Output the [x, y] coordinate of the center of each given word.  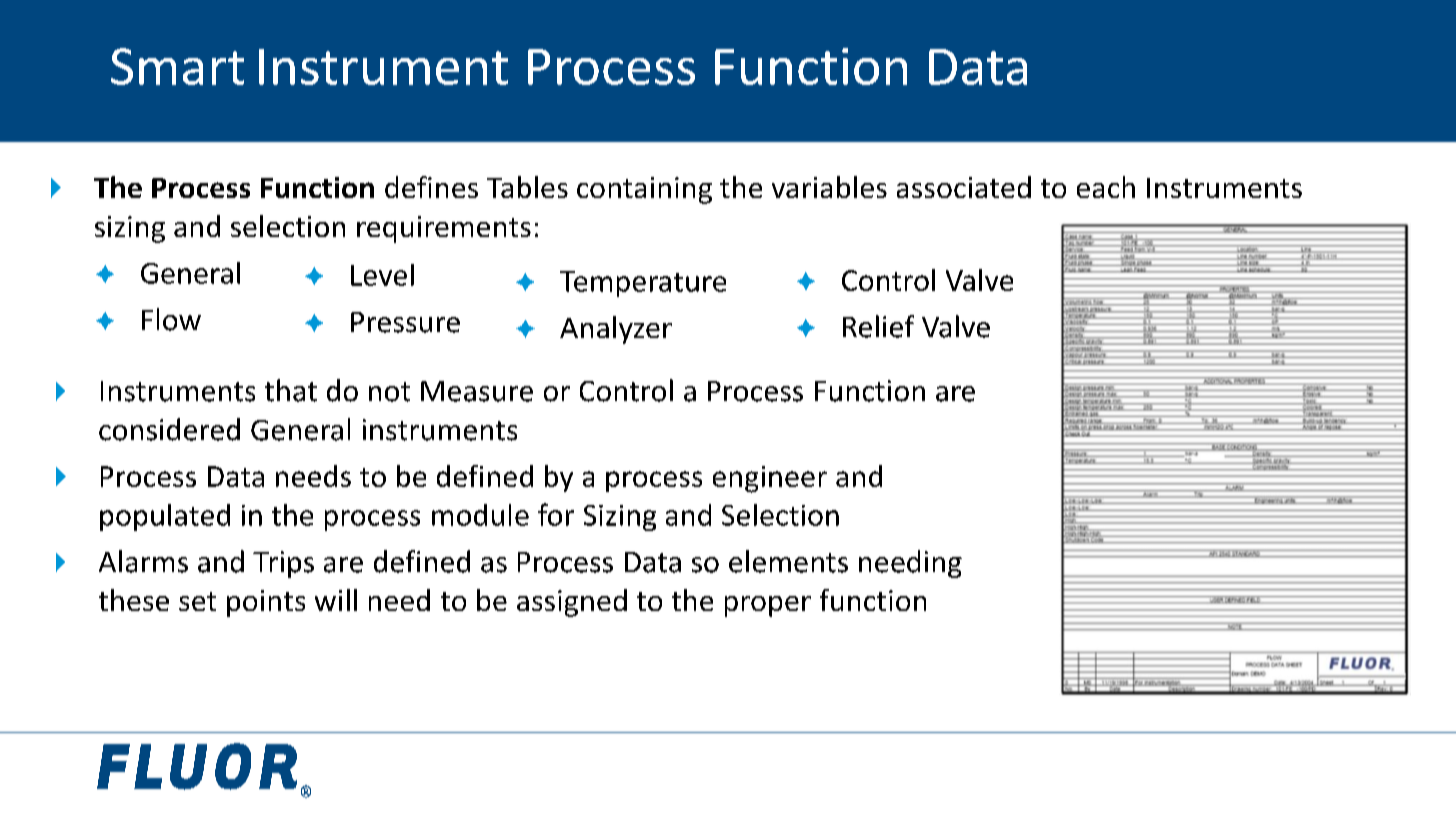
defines [431, 187]
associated [964, 187]
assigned [572, 603]
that [291, 390]
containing [644, 190]
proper [768, 606]
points [266, 603]
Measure [477, 391]
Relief [878, 326]
